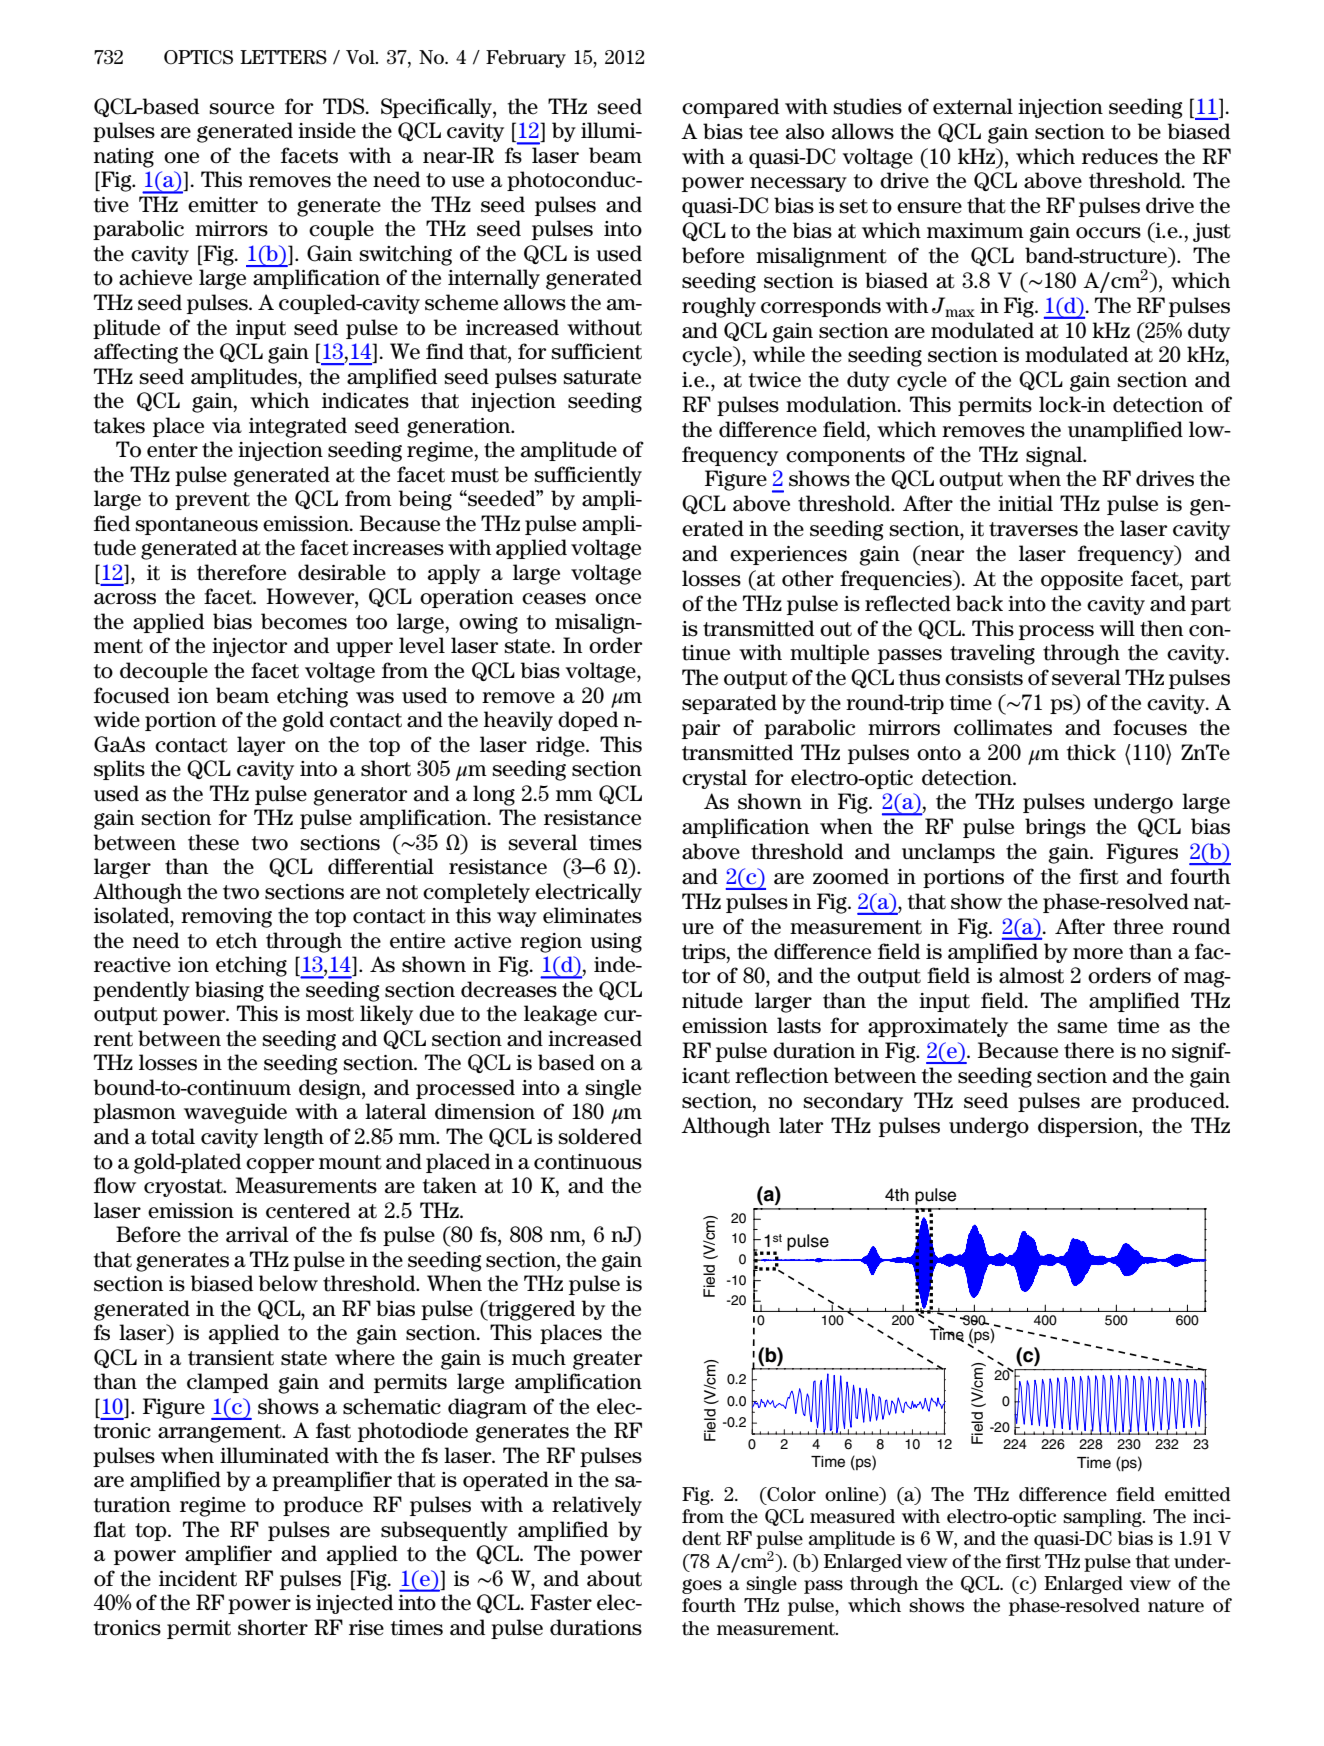 The image size is (1324, 1746). I want to click on source, so click(242, 109).
